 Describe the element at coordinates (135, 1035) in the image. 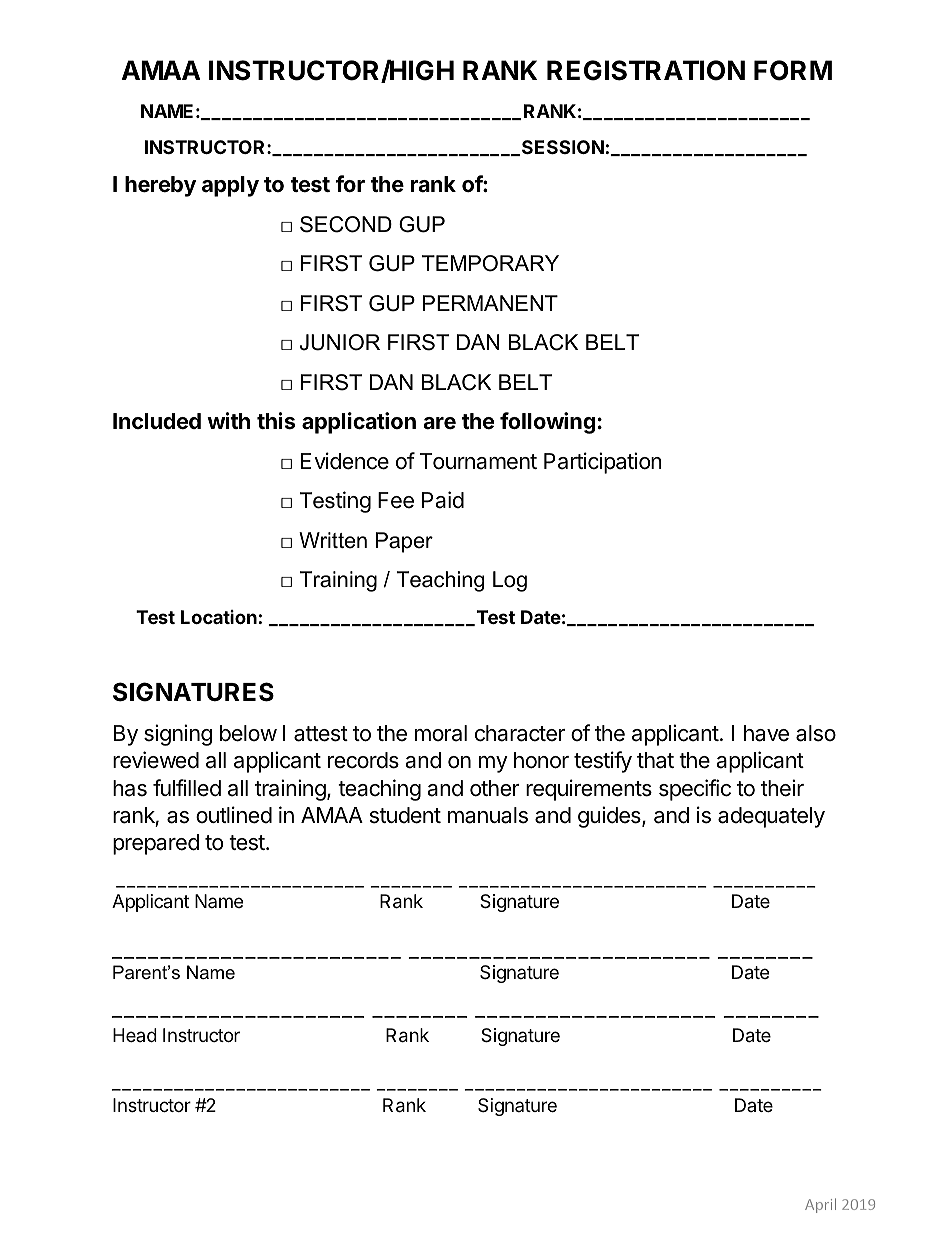

I see `Head` at that location.
